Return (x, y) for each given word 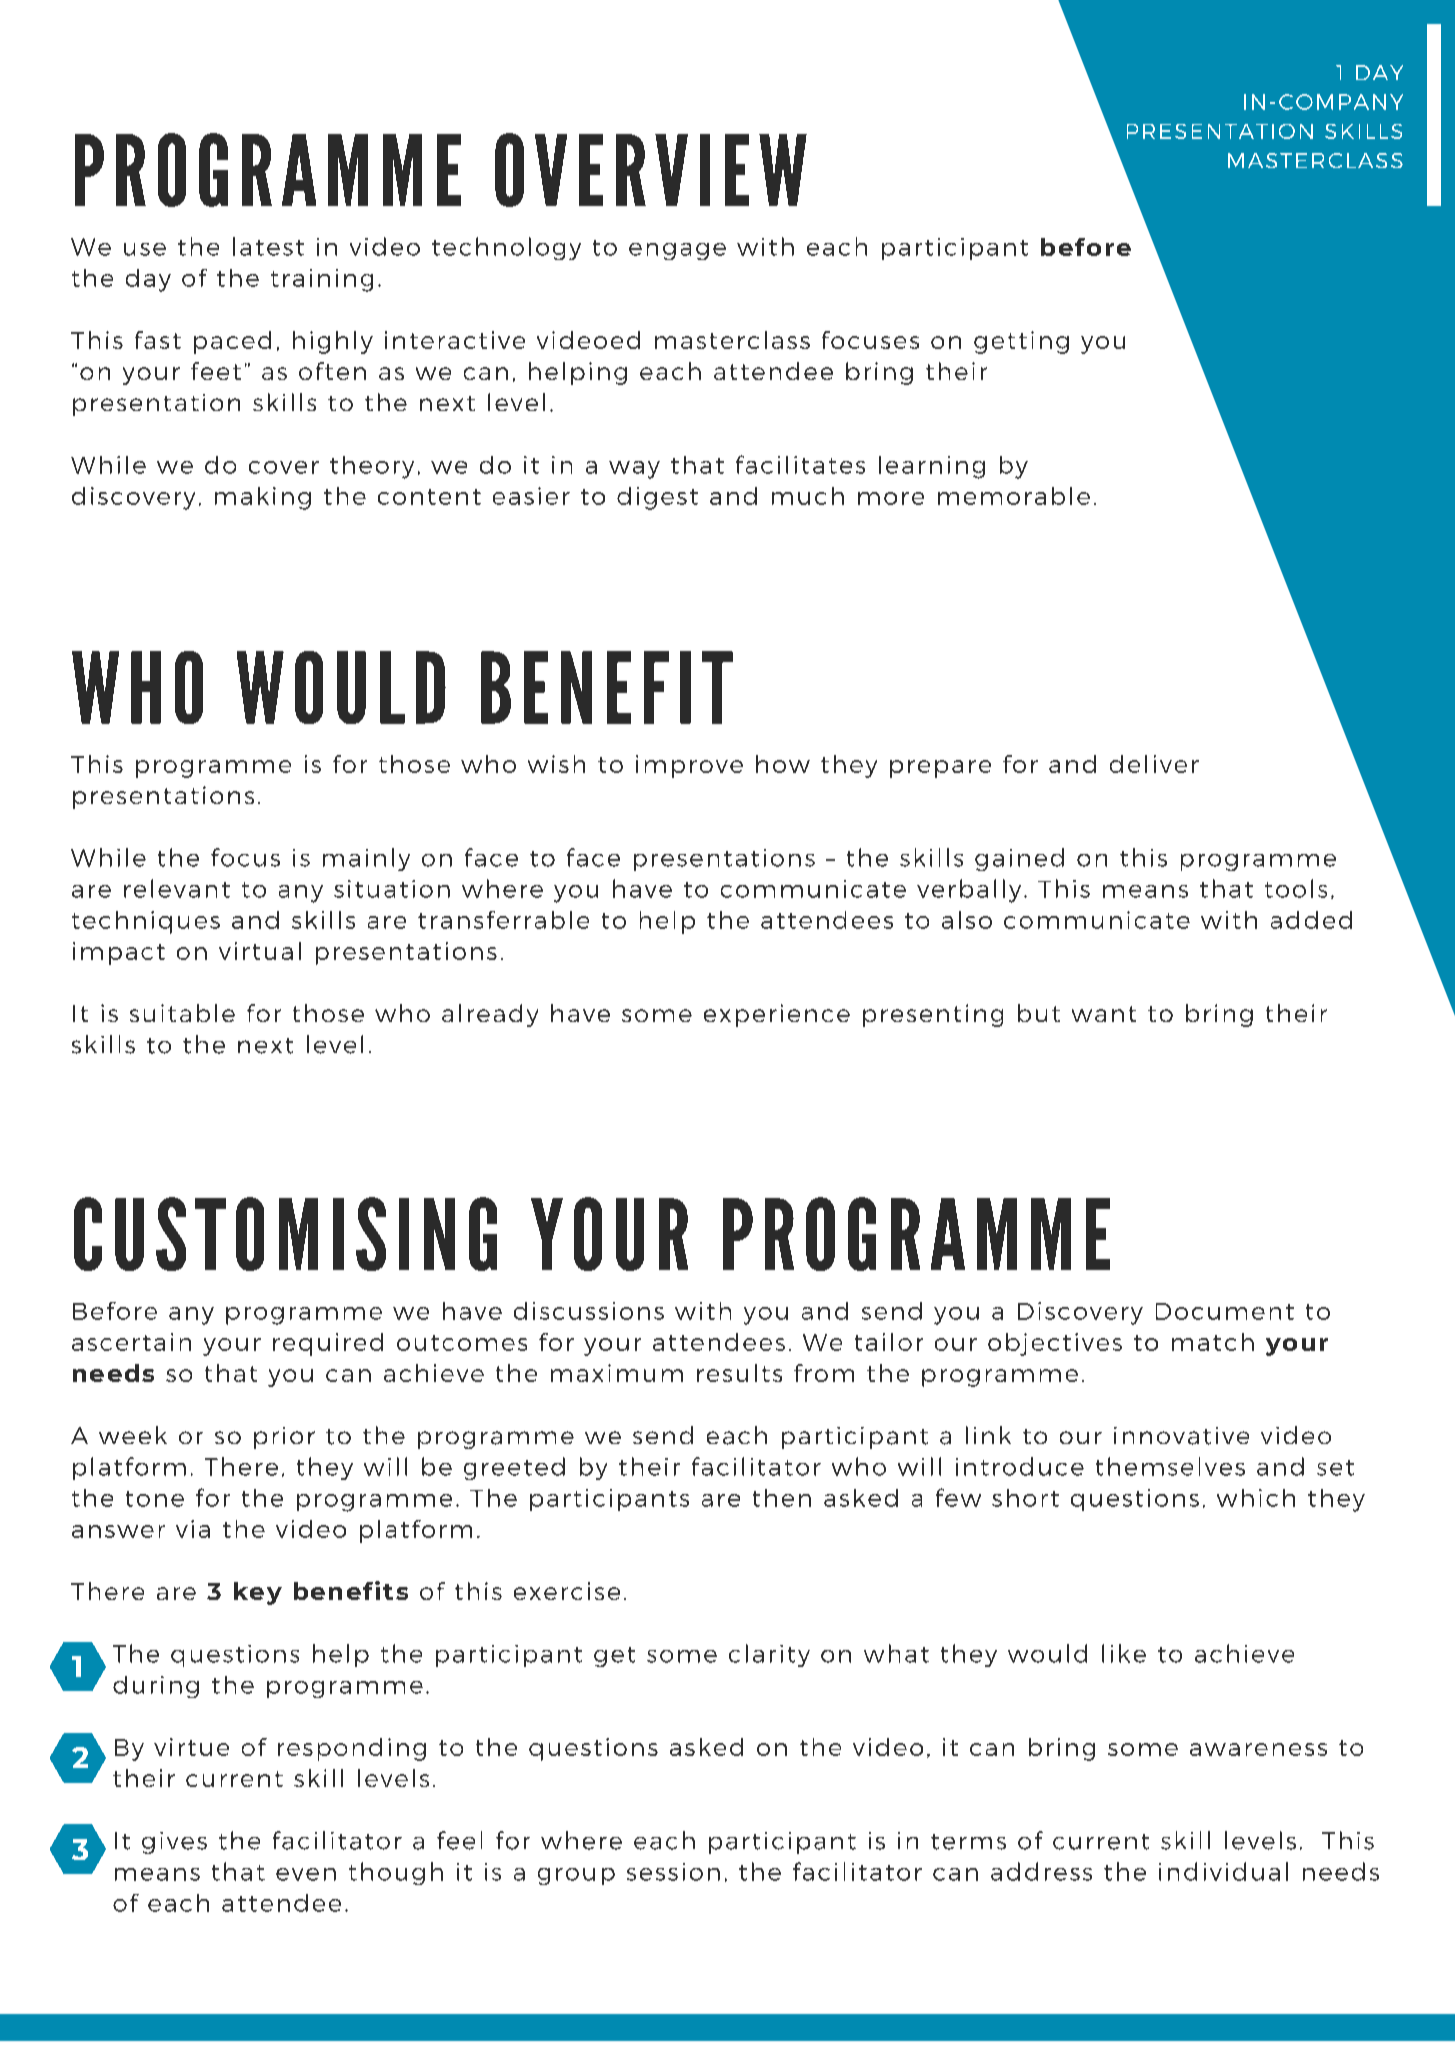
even (306, 1874)
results (739, 1373)
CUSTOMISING (285, 1234)
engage (677, 251)
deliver (1154, 764)
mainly (366, 859)
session (673, 1872)
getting (1021, 342)
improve (689, 766)
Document (1225, 1311)
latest (268, 246)
